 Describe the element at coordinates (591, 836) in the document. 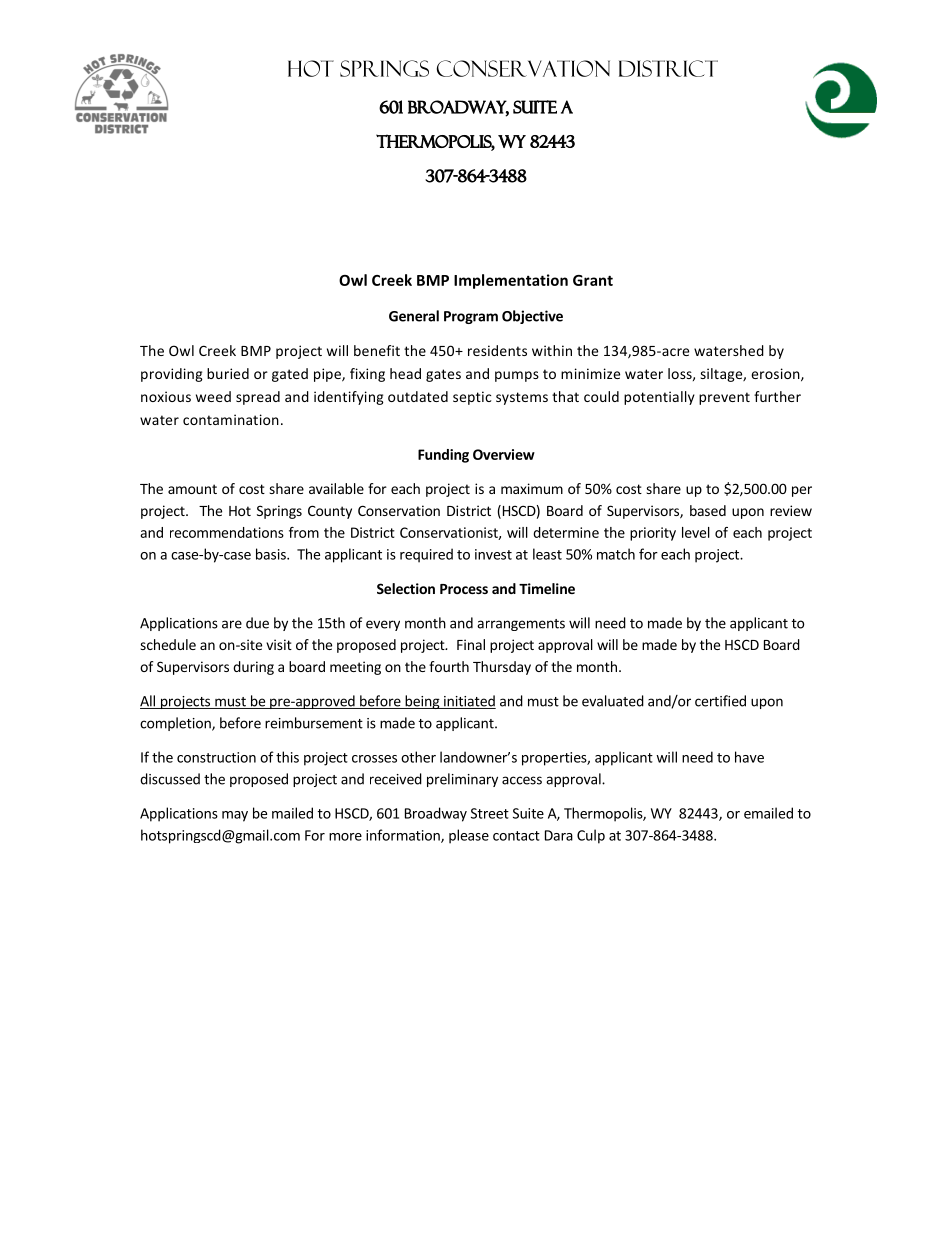

I see `Culp` at that location.
